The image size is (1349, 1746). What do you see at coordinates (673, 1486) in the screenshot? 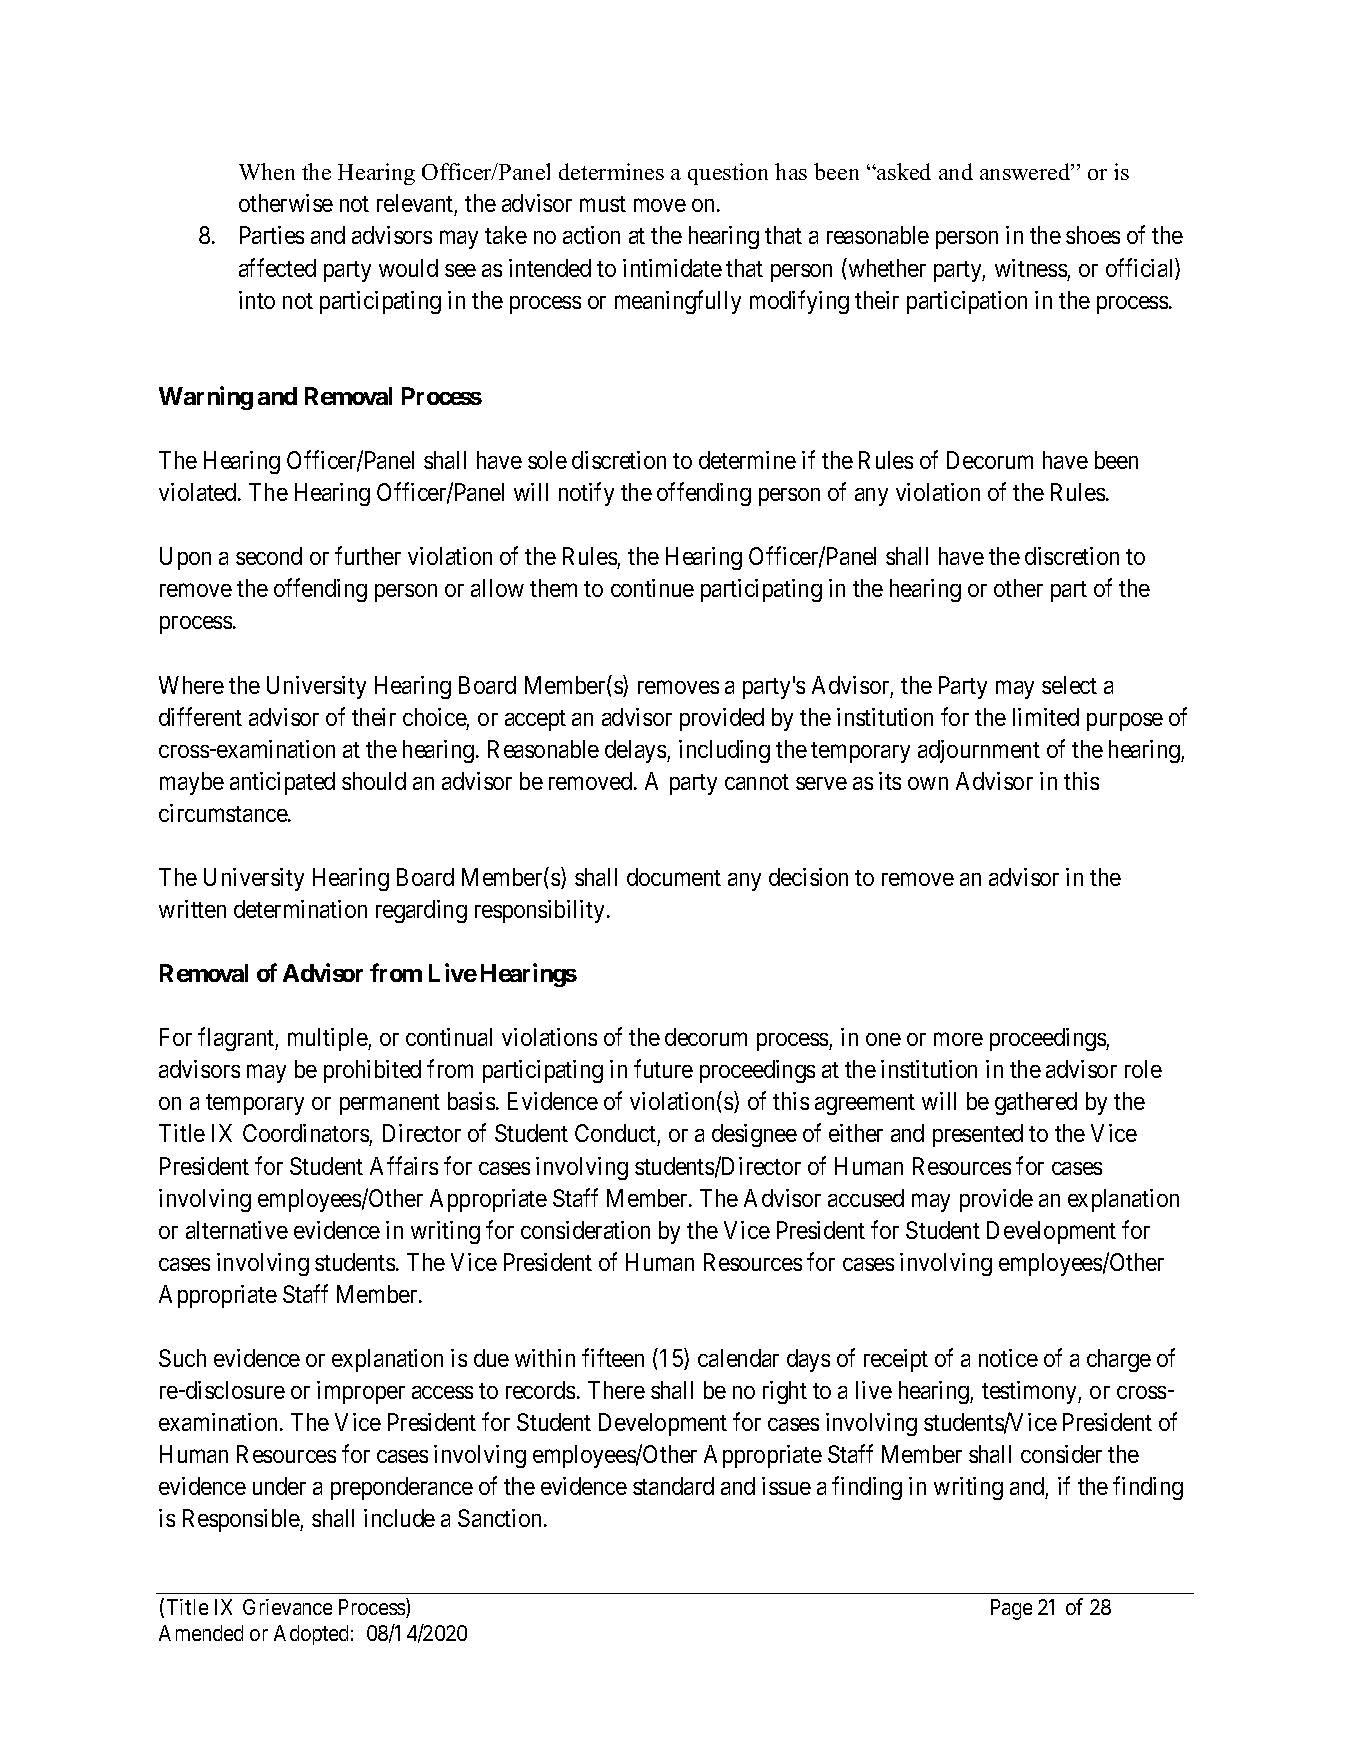
I see `standard` at bounding box center [673, 1486].
